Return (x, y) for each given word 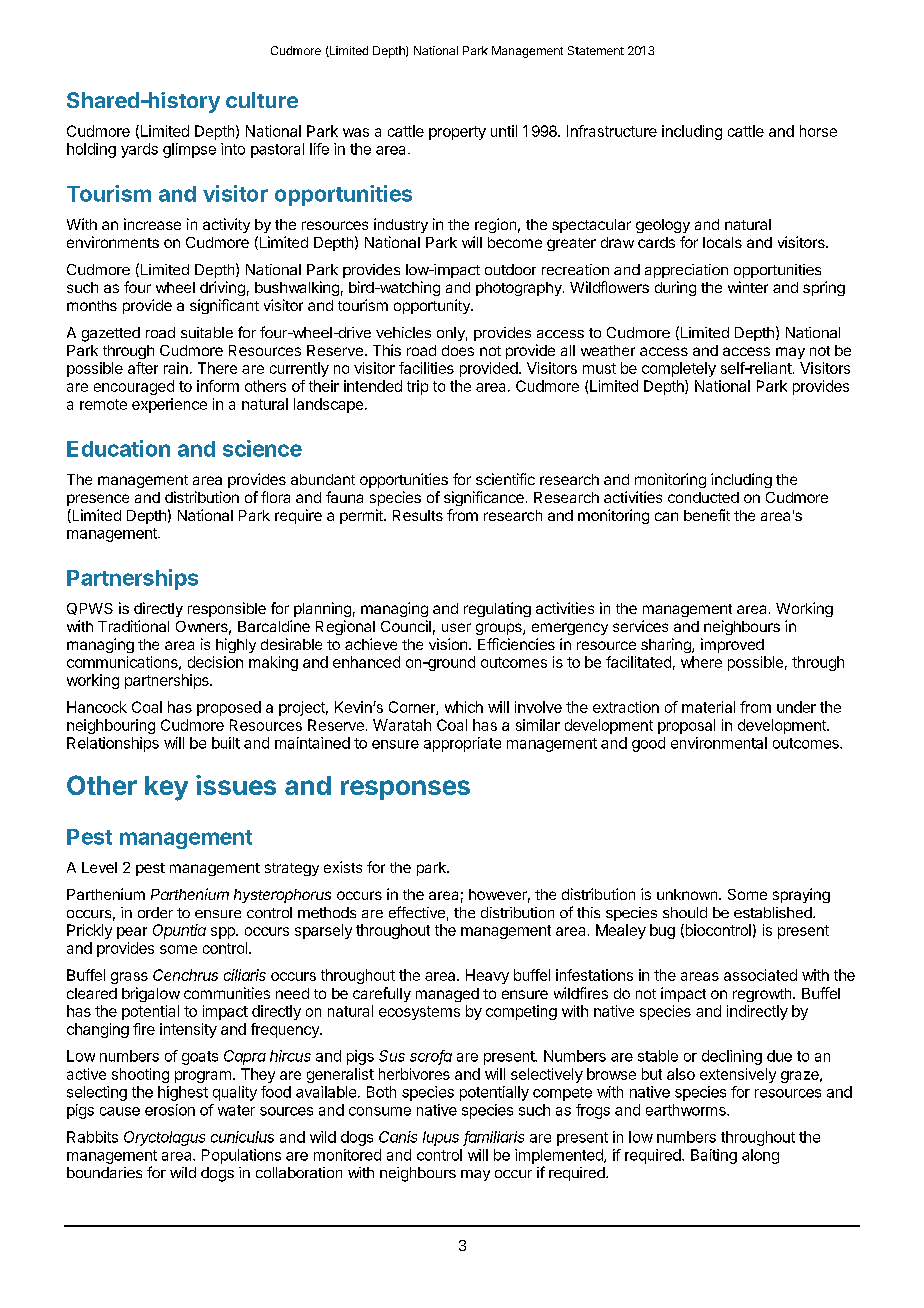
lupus (441, 1138)
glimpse (189, 150)
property (457, 133)
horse (818, 131)
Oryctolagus (164, 1138)
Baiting (714, 1156)
